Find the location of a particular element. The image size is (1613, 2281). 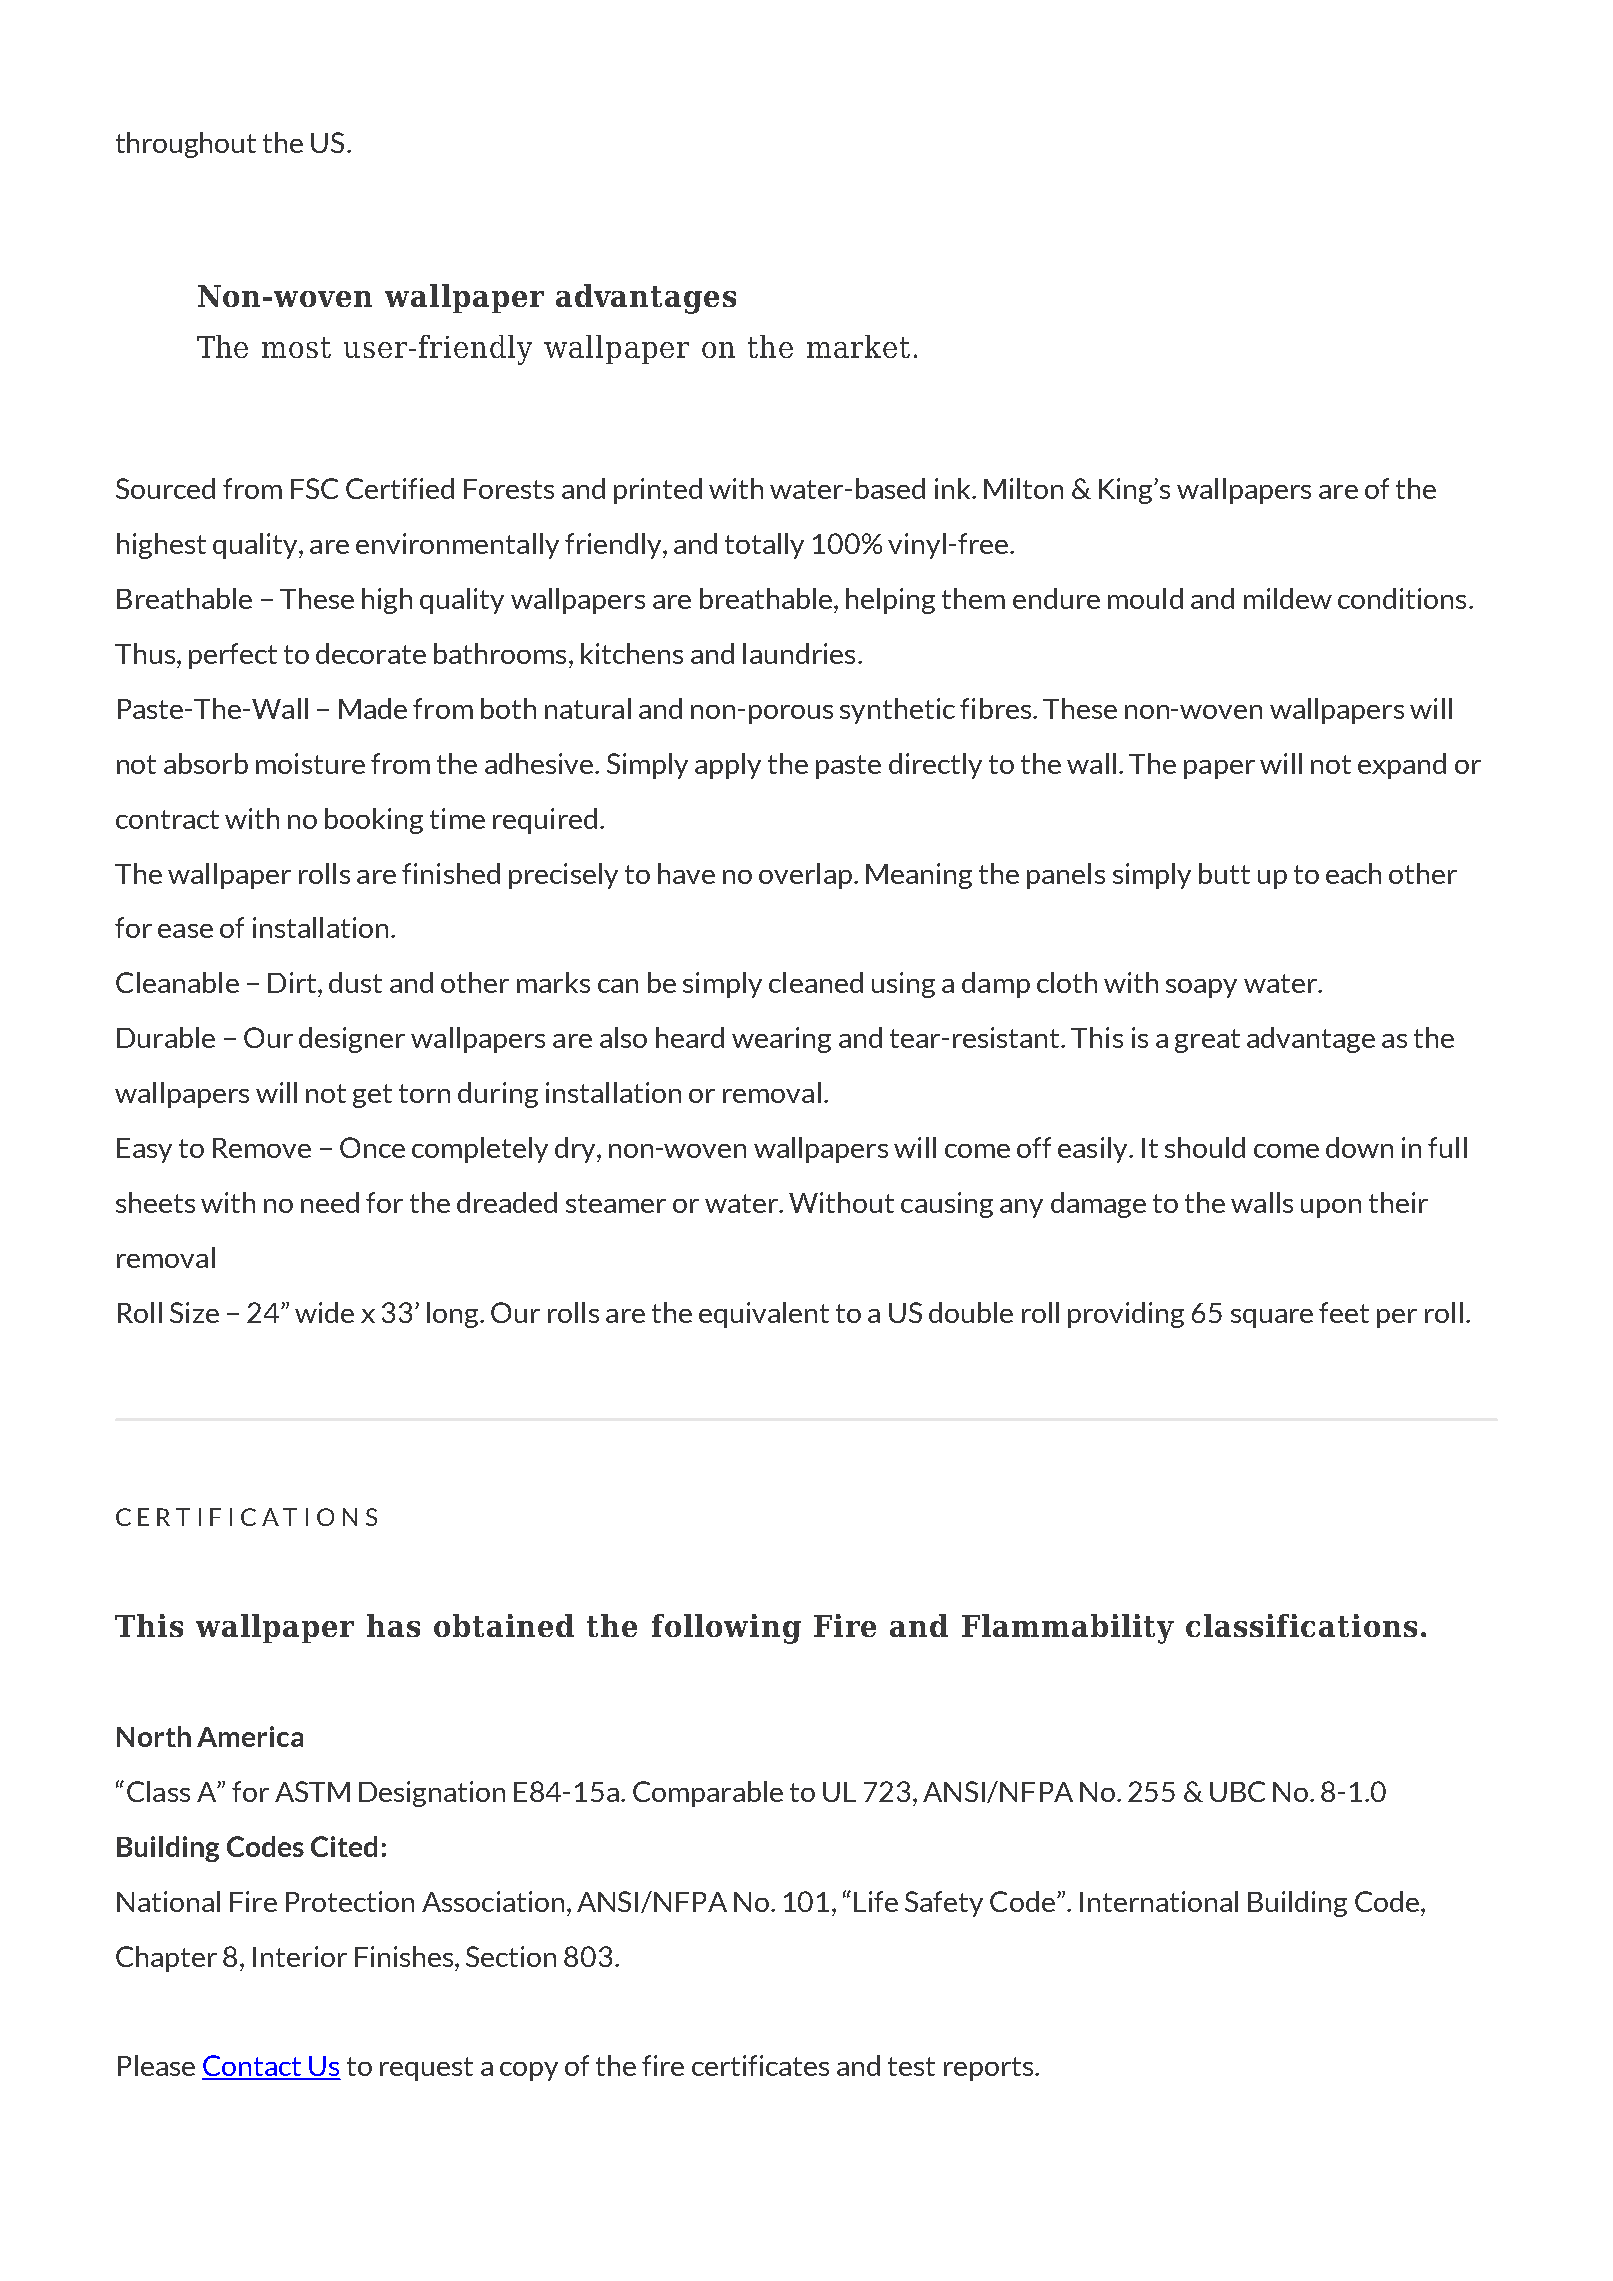

wearing is located at coordinates (781, 1040).
